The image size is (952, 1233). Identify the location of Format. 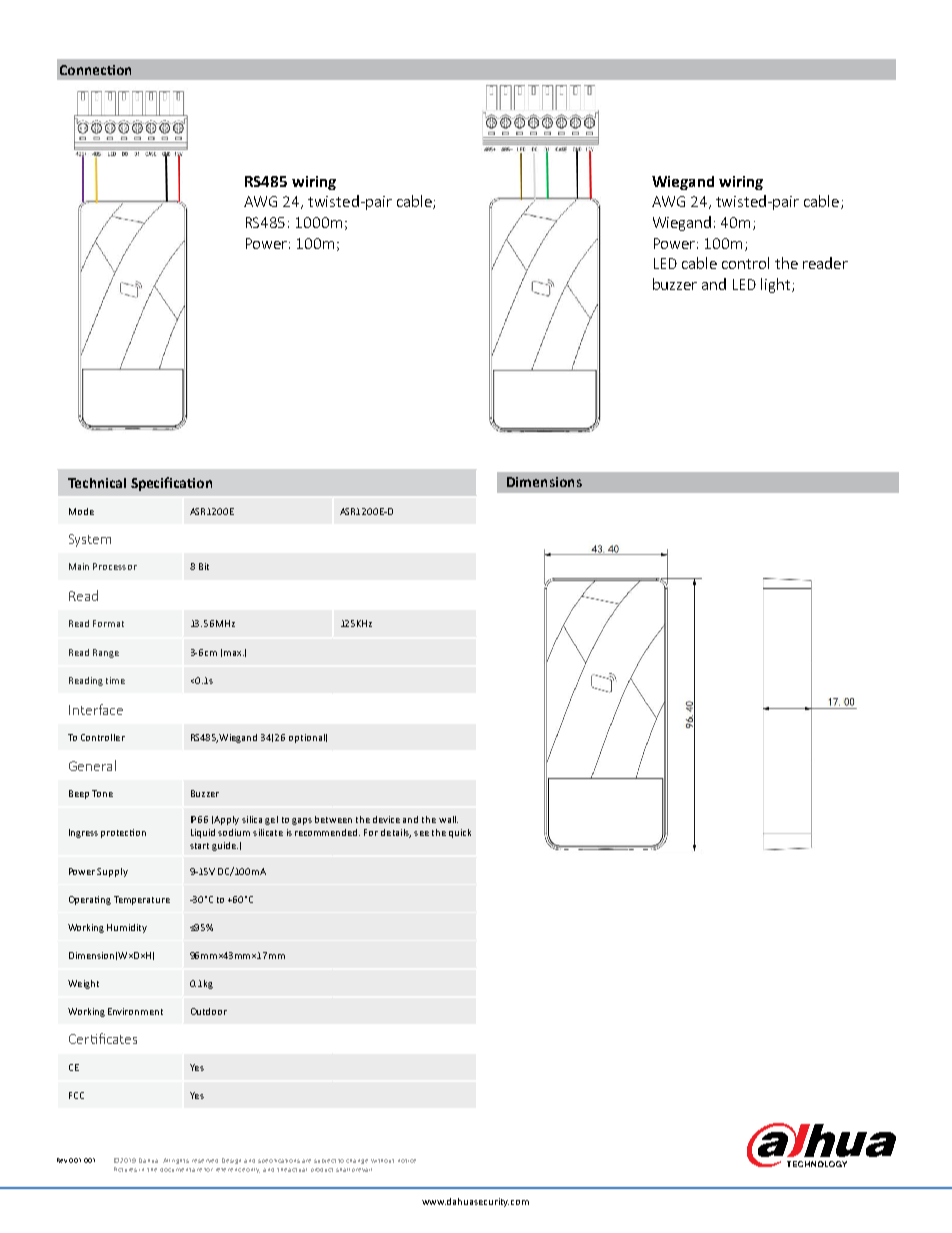
(108, 623).
